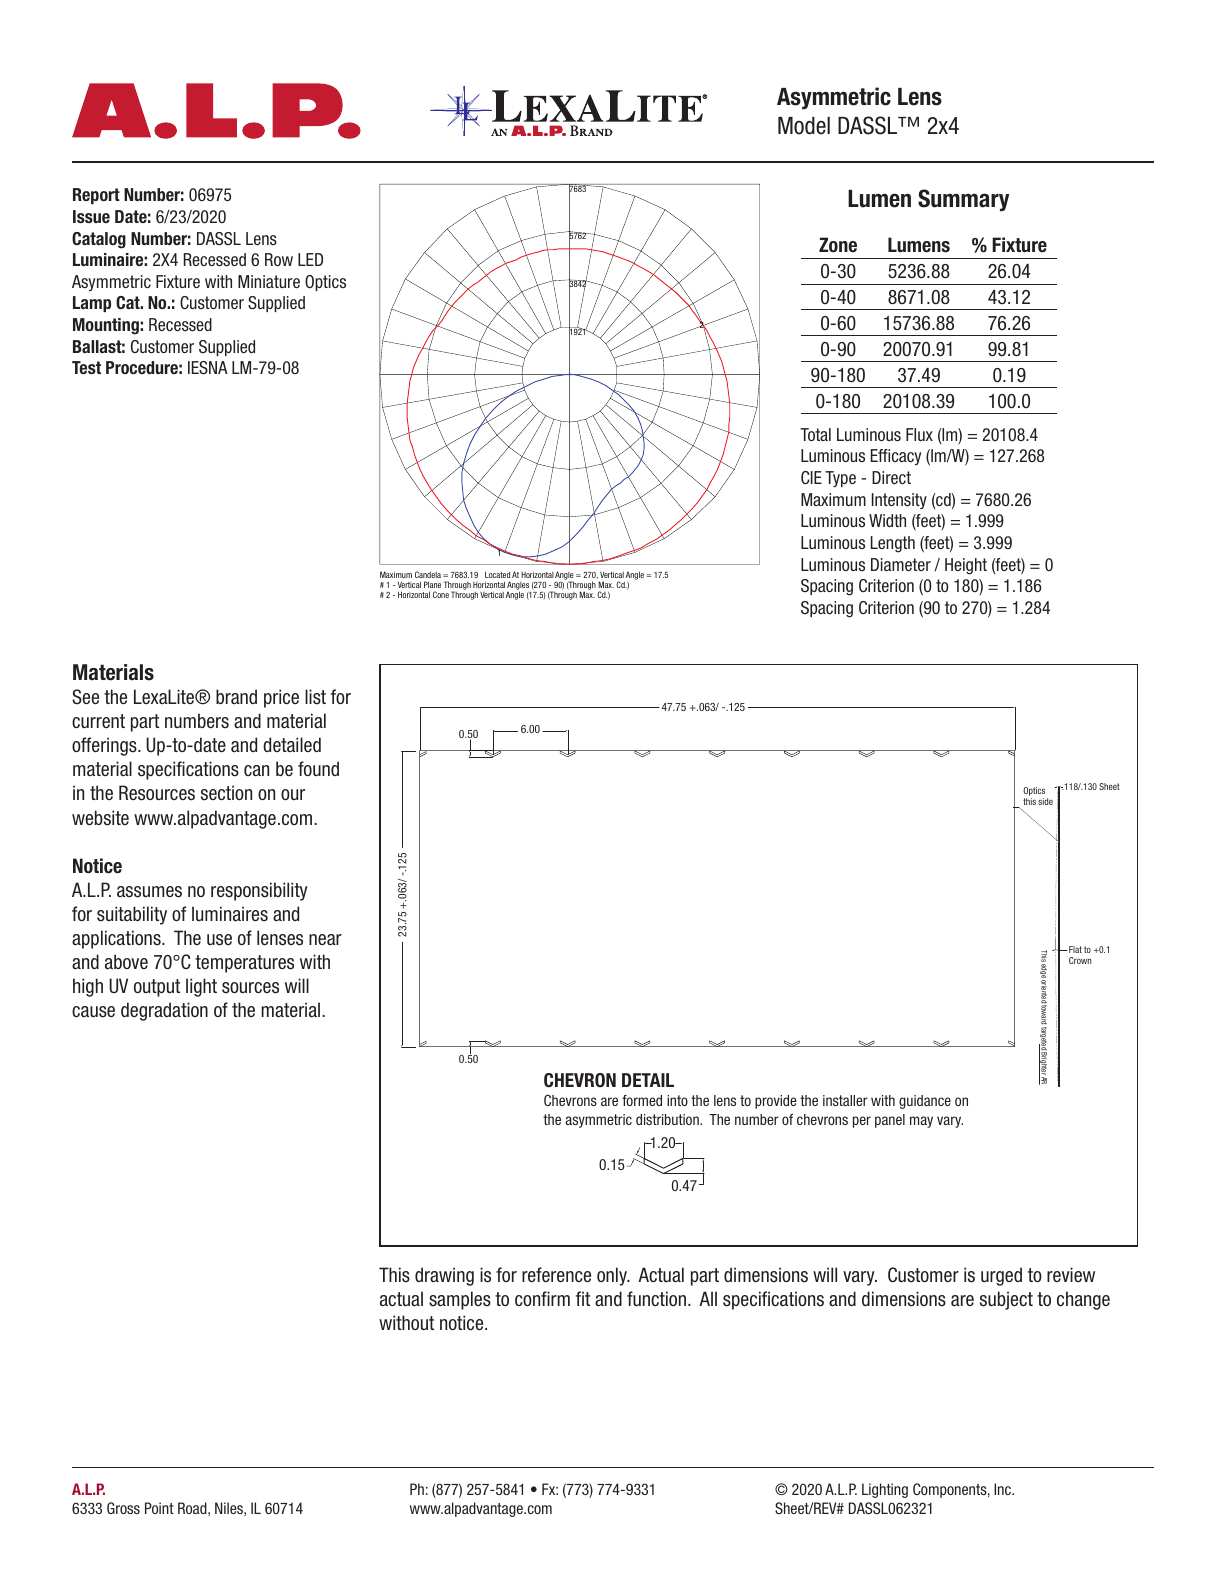 The image size is (1226, 1587). What do you see at coordinates (1045, 801) in the screenshot?
I see `side` at bounding box center [1045, 801].
